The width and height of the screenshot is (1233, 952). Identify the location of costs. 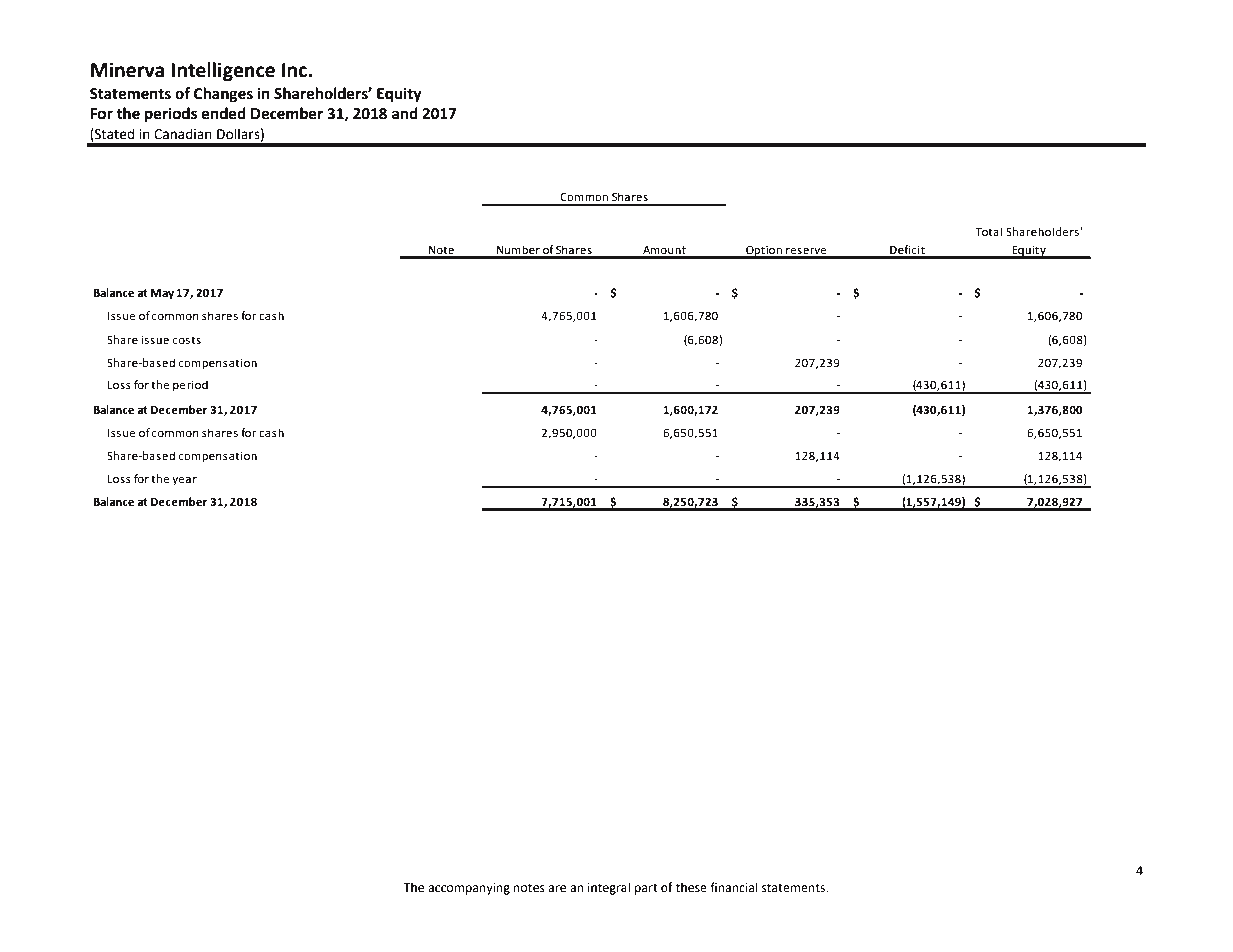
(186, 340).
